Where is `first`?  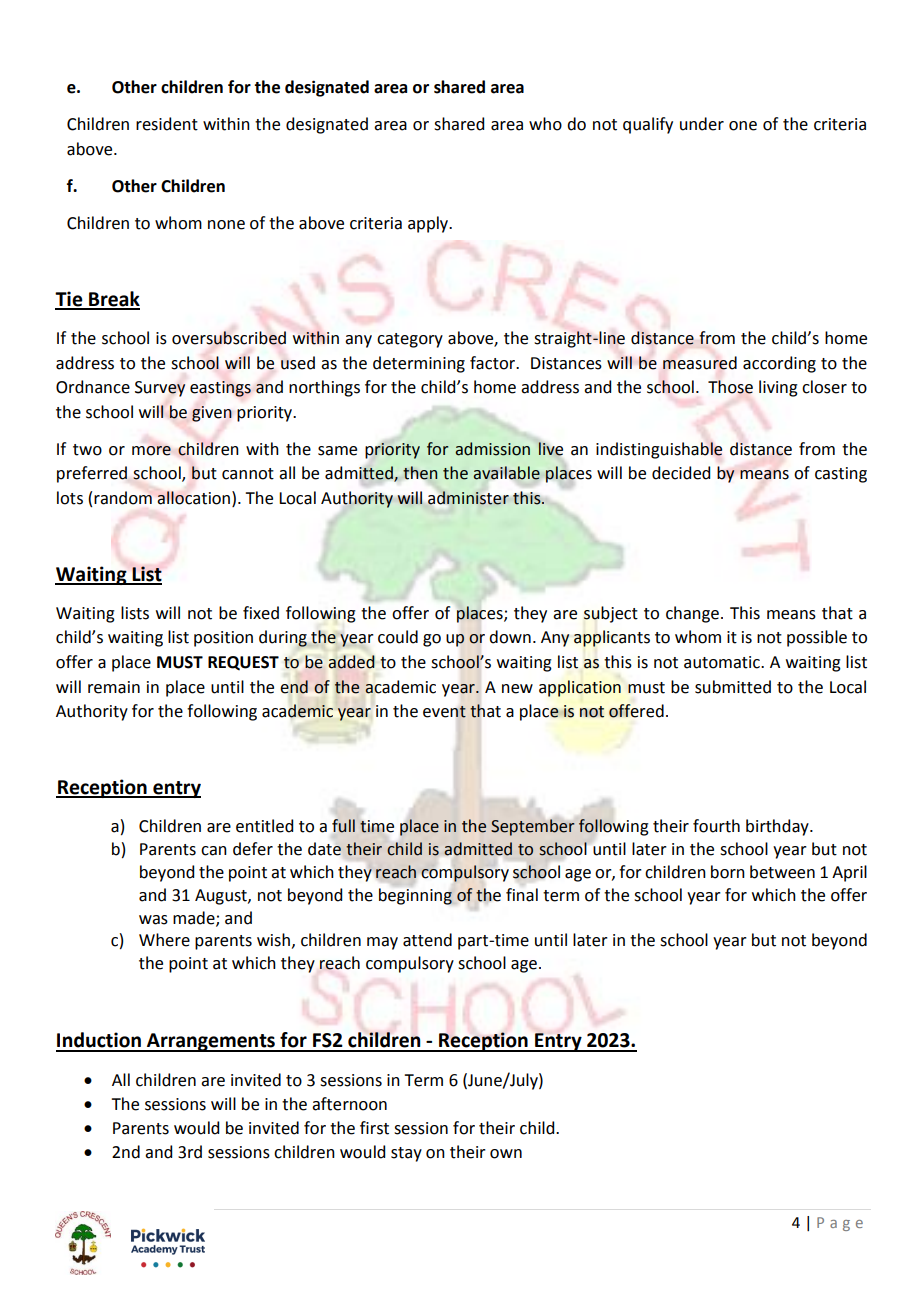 first is located at coordinates (374, 1128).
